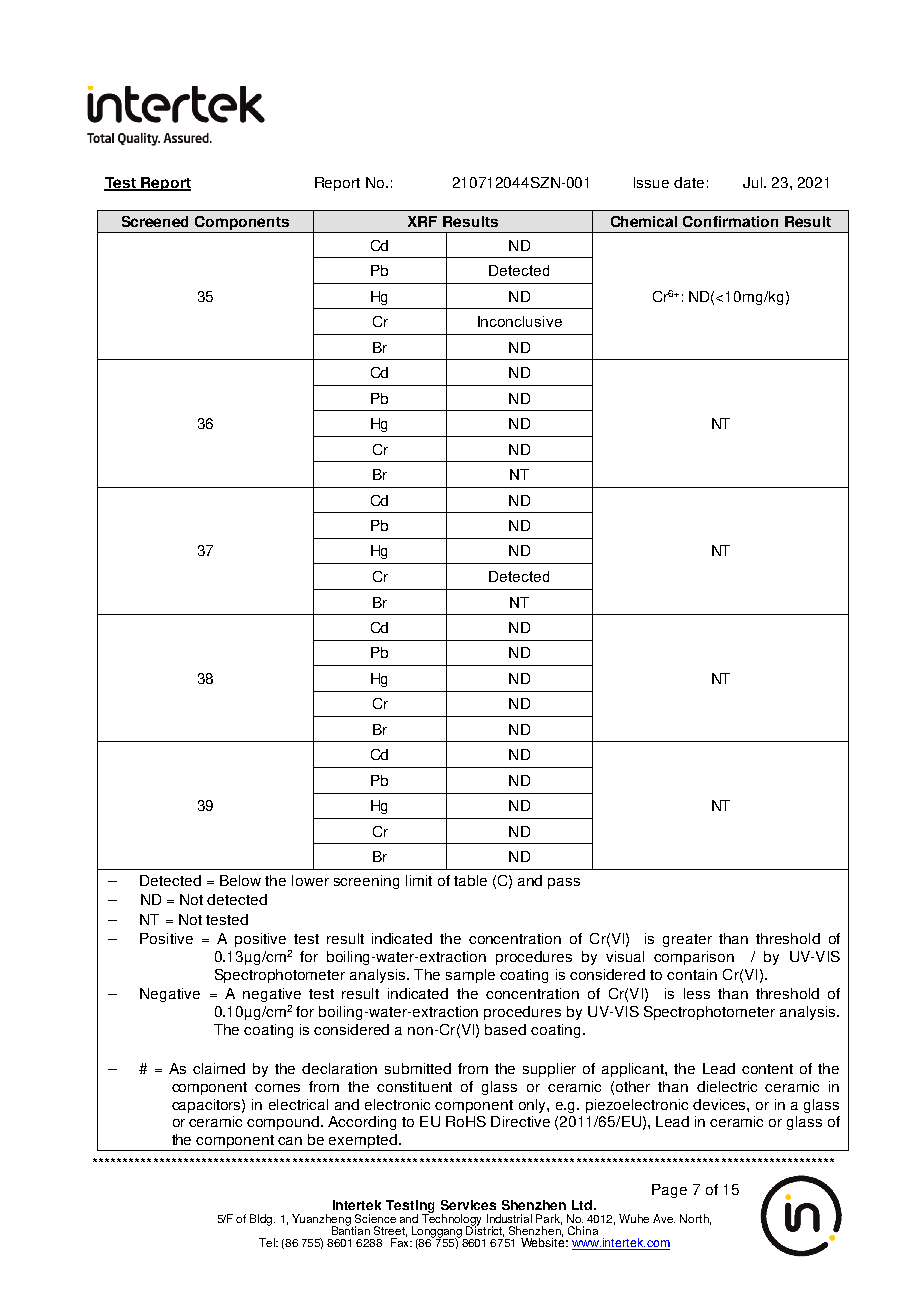 The image size is (924, 1308). Describe the element at coordinates (689, 182) in the page. I see `date` at that location.
